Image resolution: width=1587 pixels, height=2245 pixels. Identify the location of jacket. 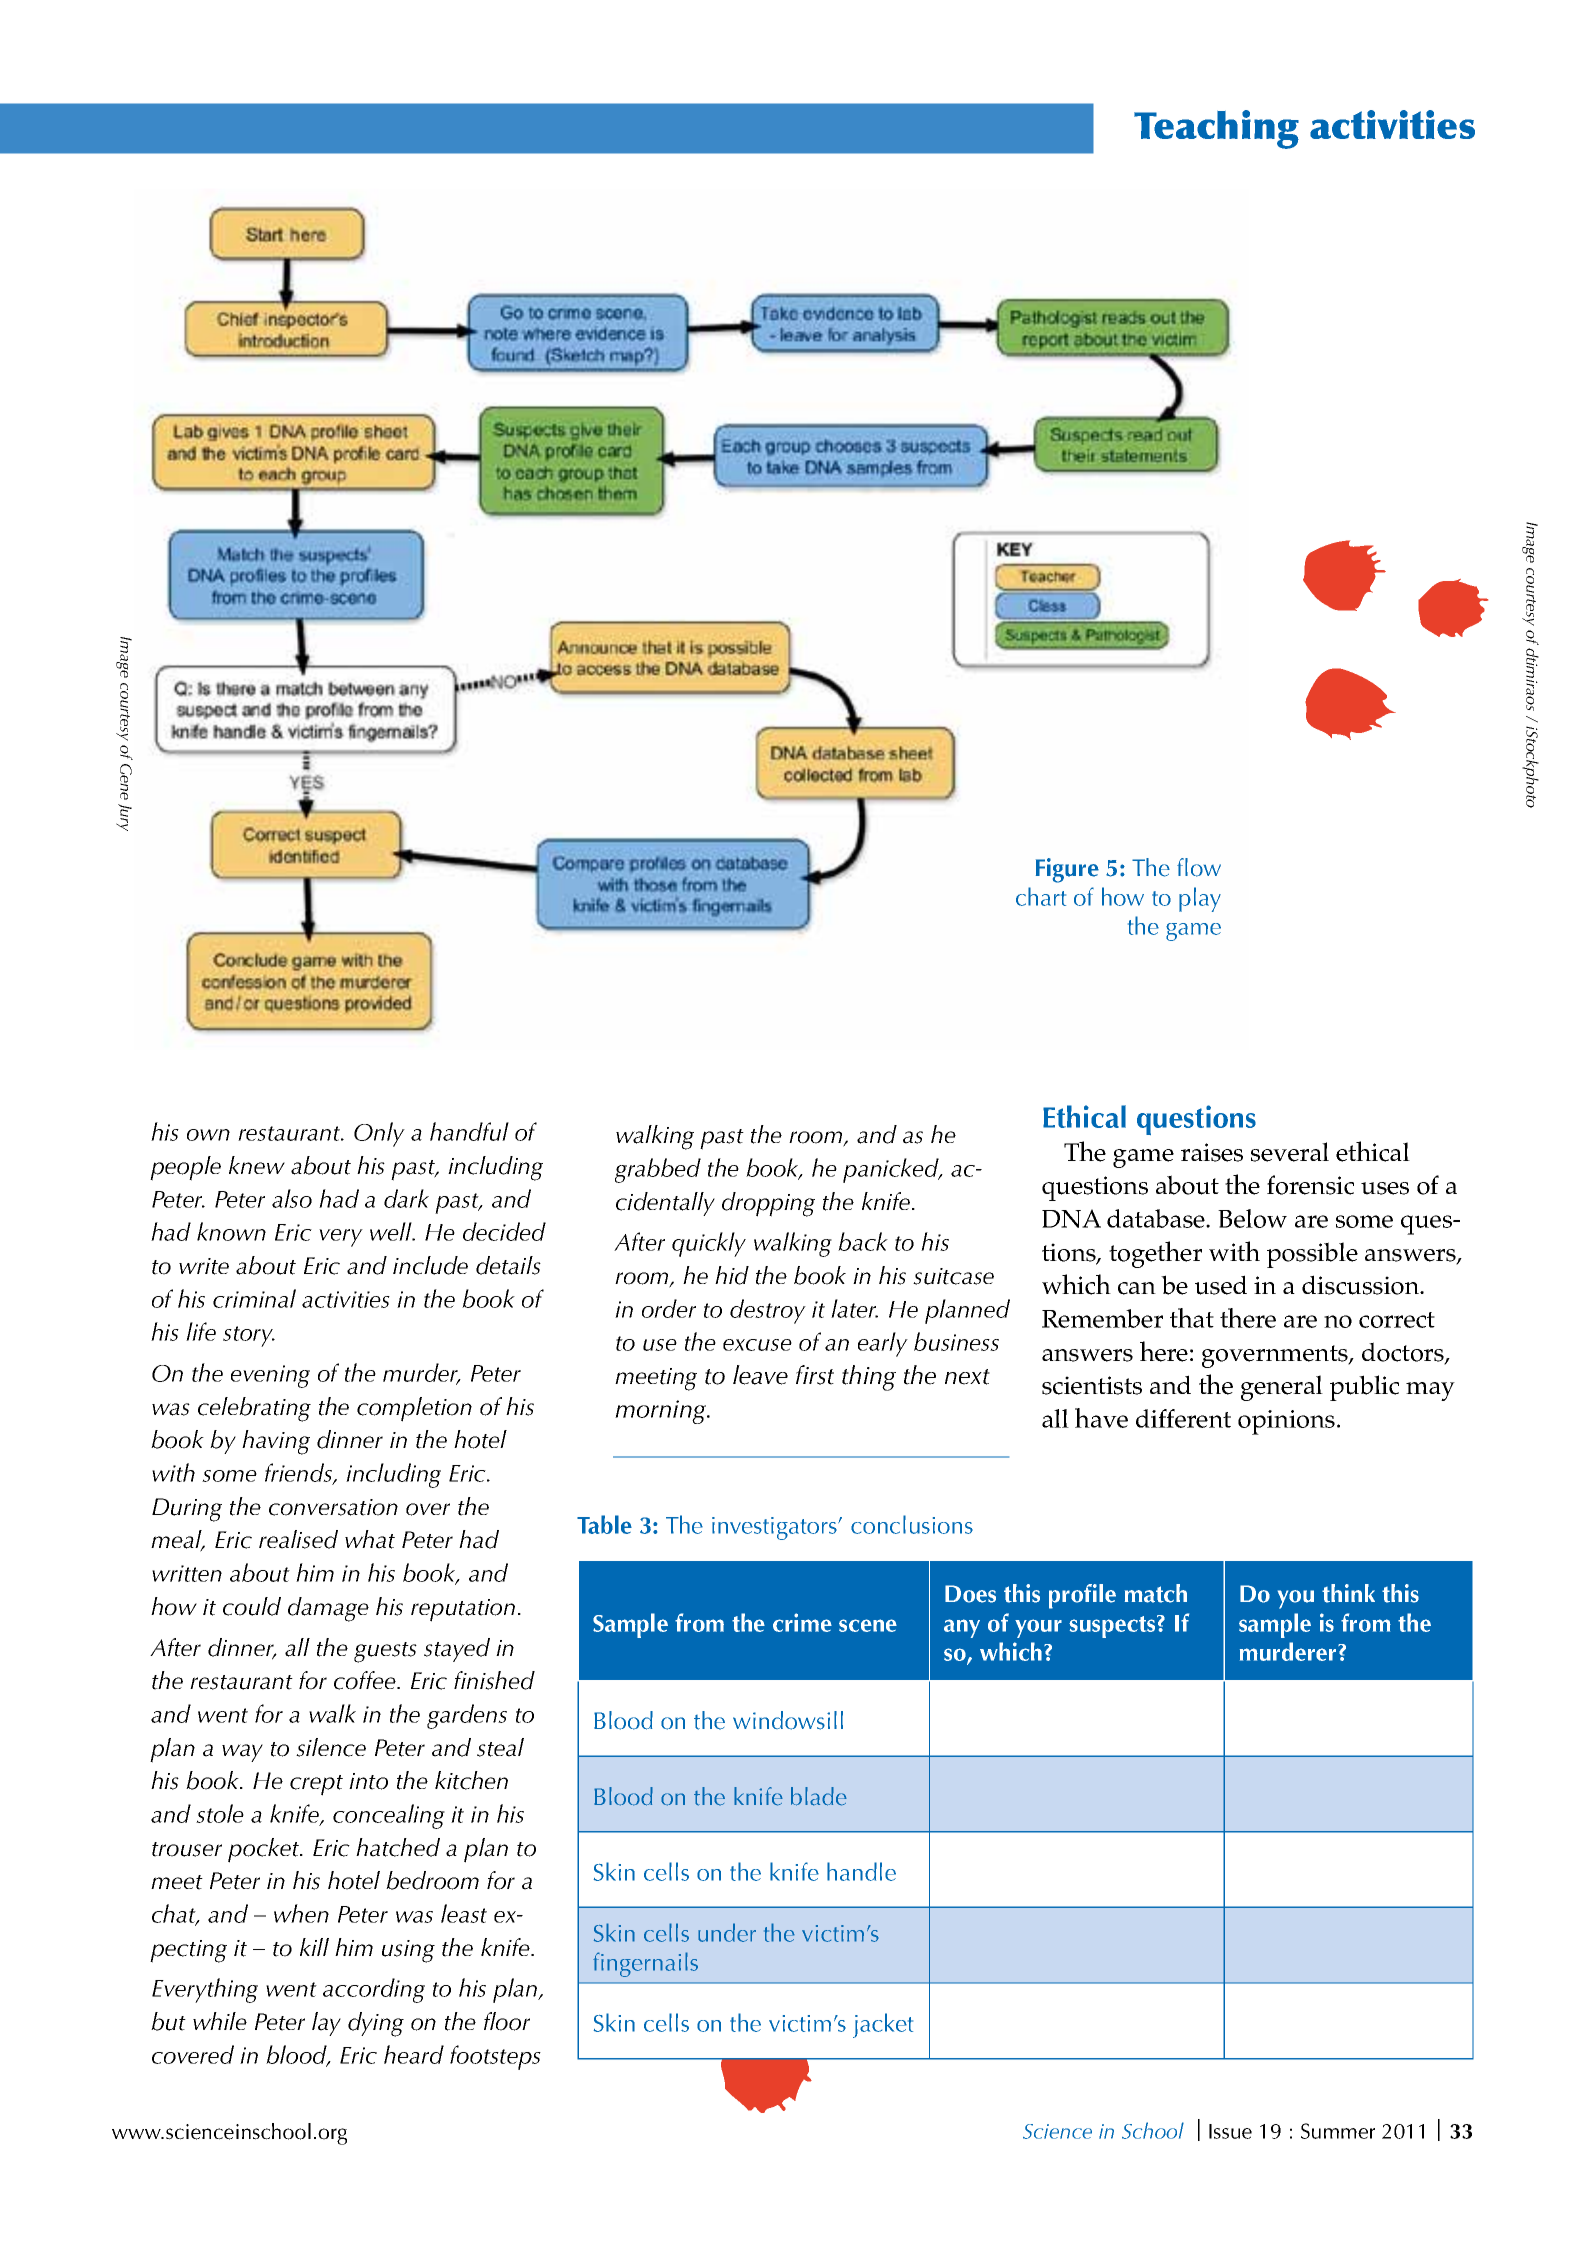
(883, 2025).
